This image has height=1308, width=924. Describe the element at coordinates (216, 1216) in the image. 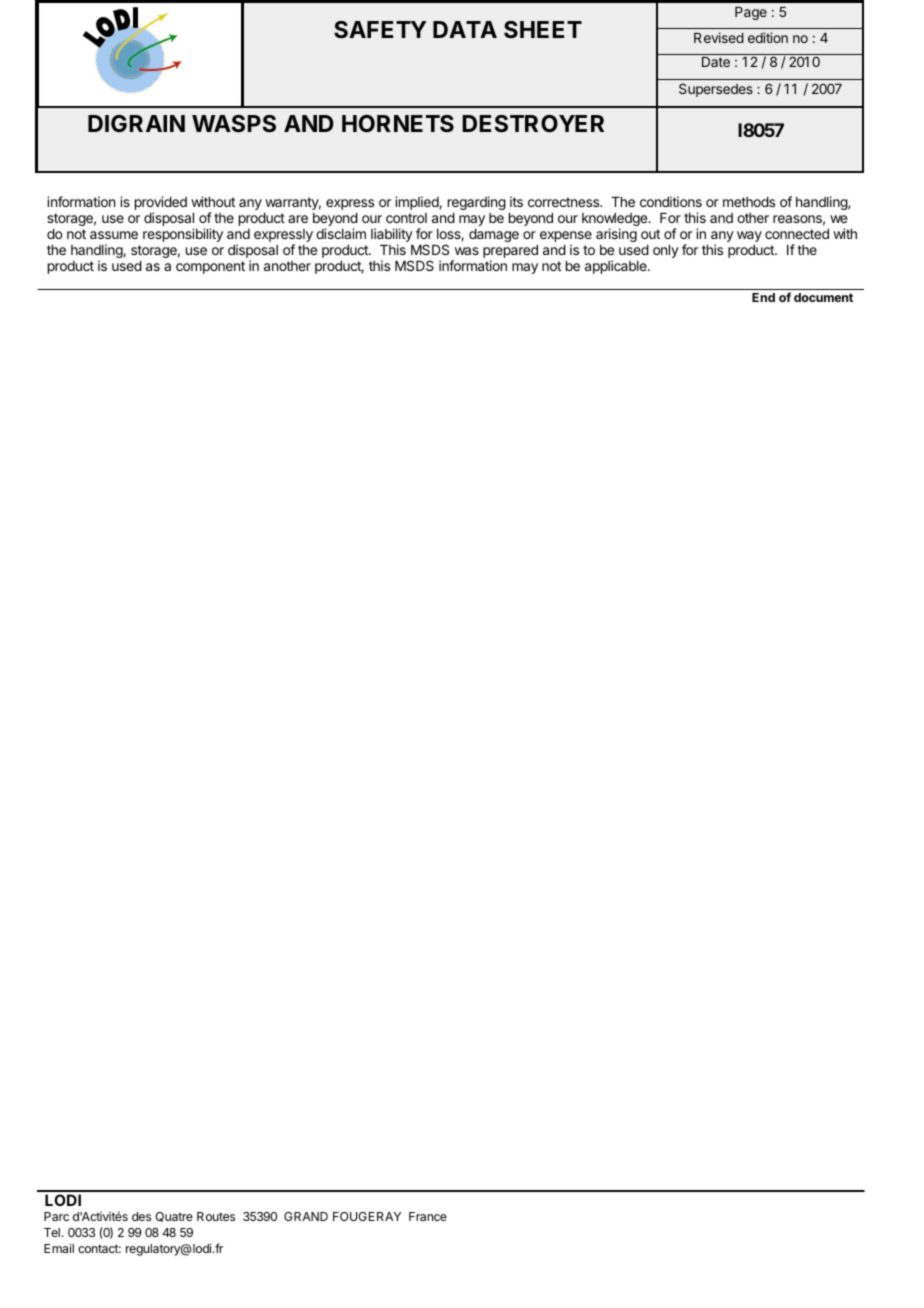

I see `Routes` at that location.
